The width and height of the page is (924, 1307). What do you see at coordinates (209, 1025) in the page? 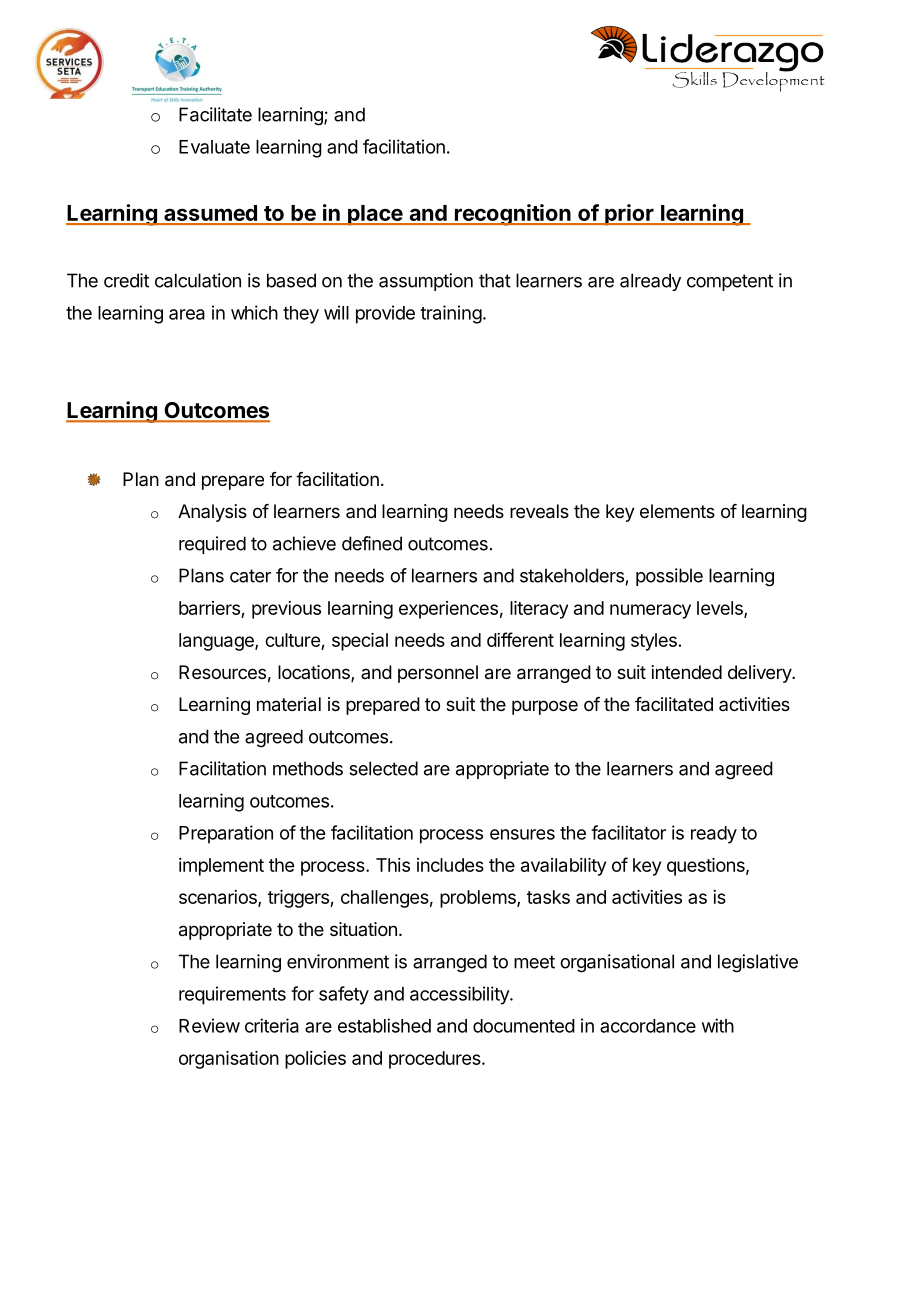
I see `Review` at bounding box center [209, 1025].
